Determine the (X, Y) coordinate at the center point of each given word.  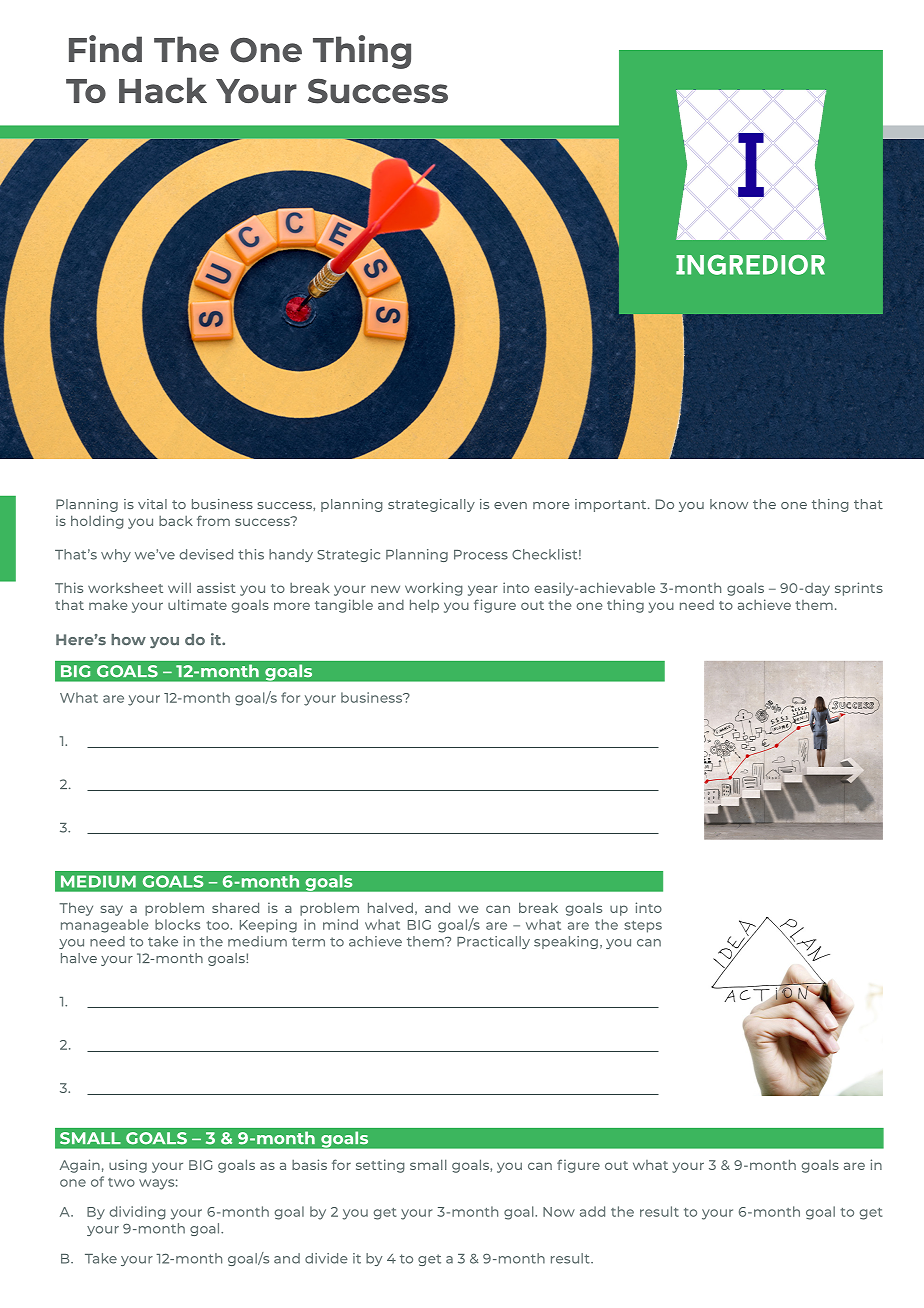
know (729, 504)
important (612, 505)
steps (643, 927)
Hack (163, 90)
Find (105, 48)
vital (152, 504)
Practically (493, 942)
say (111, 910)
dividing (138, 1213)
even (510, 505)
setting (380, 1166)
